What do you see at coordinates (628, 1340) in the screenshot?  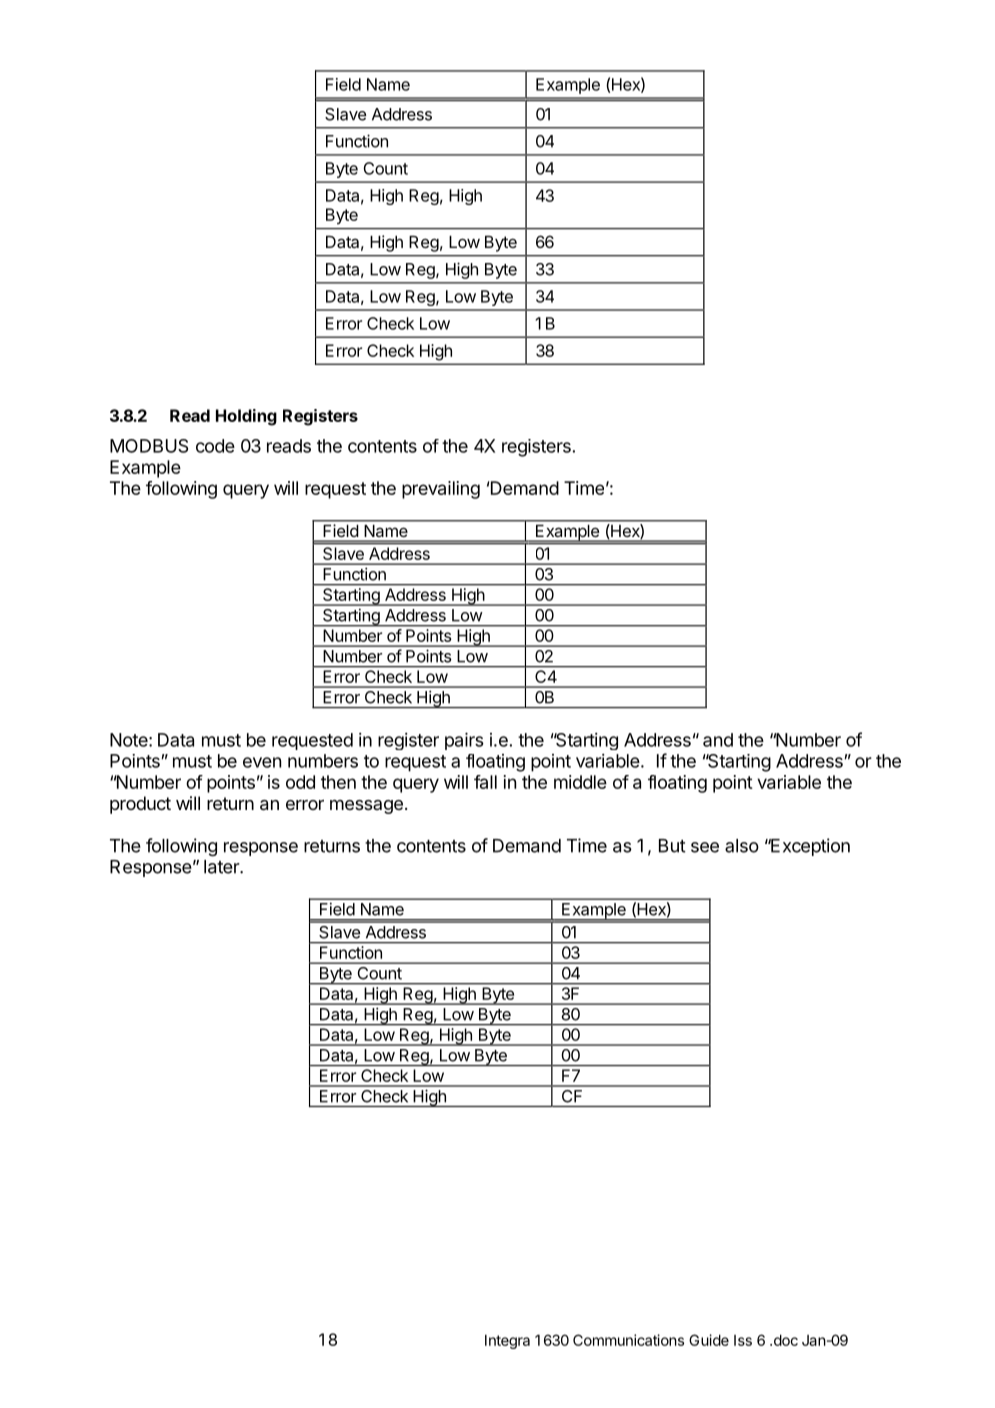 I see `Communications` at bounding box center [628, 1340].
